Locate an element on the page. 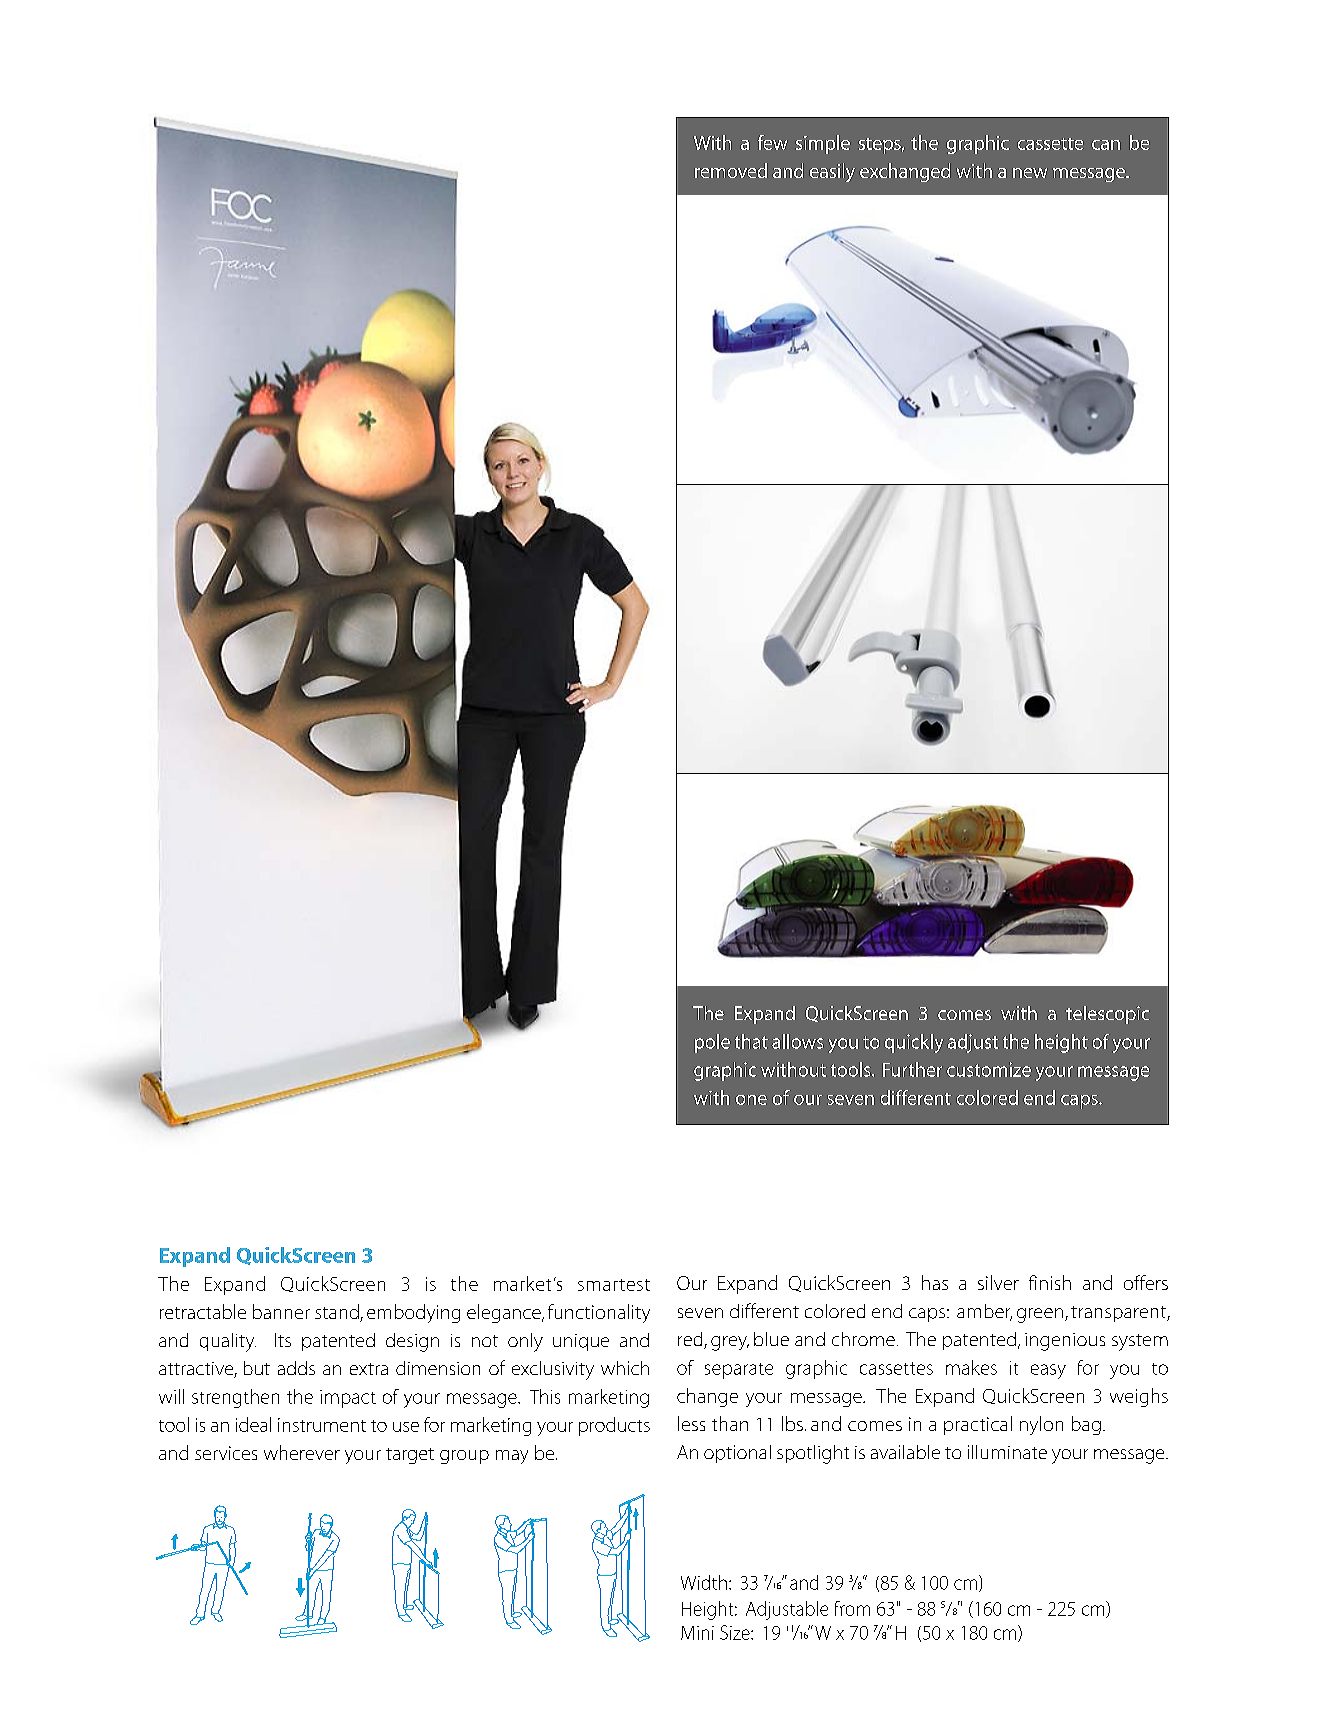 The image size is (1327, 1718). that is located at coordinates (751, 1041).
